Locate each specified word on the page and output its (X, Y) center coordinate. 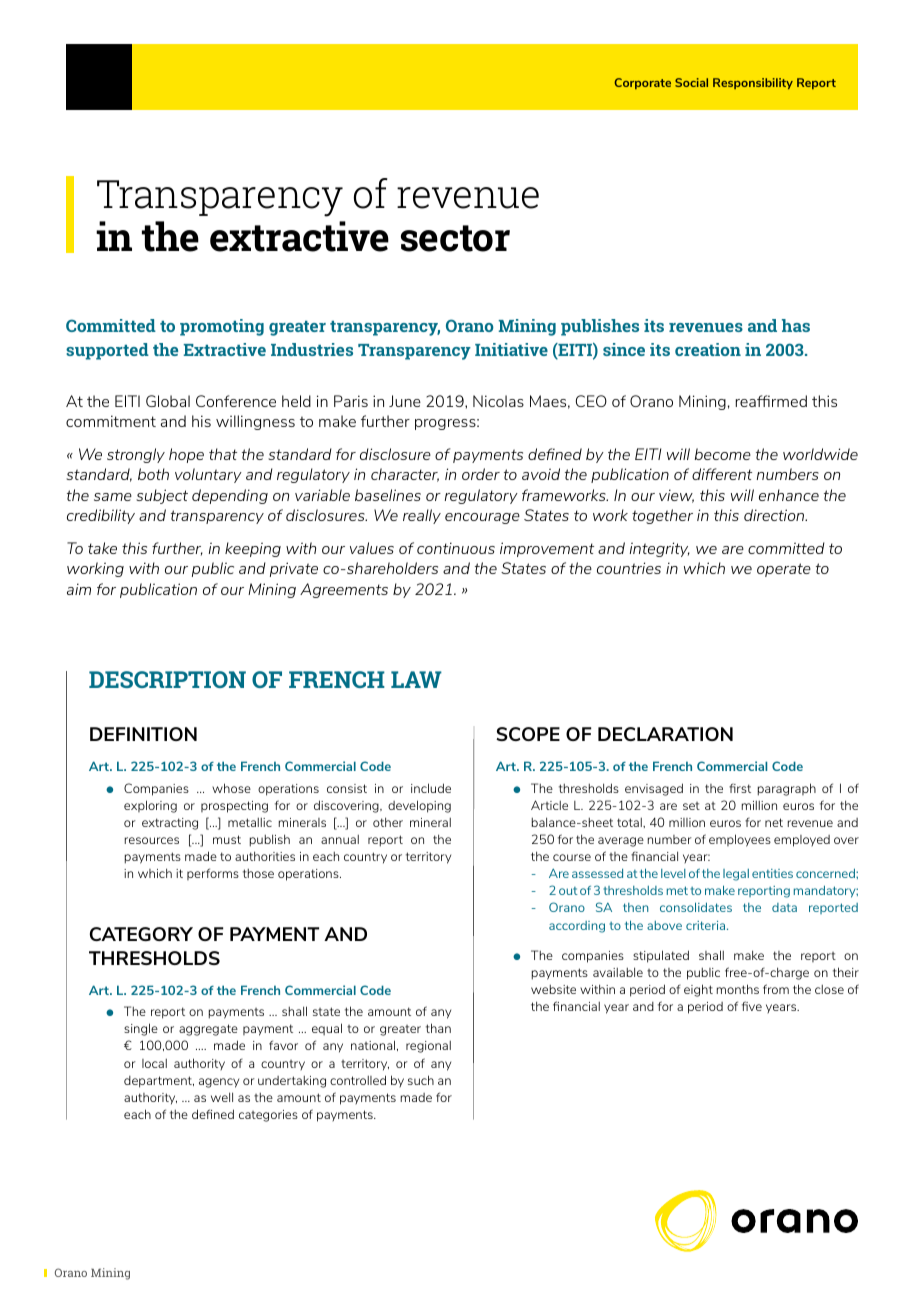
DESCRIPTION (167, 679)
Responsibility (753, 83)
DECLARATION (665, 734)
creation (708, 349)
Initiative (511, 349)
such (421, 1080)
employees (740, 840)
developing (419, 806)
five (752, 1006)
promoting (222, 327)
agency (219, 1083)
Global (168, 401)
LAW (416, 679)
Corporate (642, 83)
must (227, 839)
